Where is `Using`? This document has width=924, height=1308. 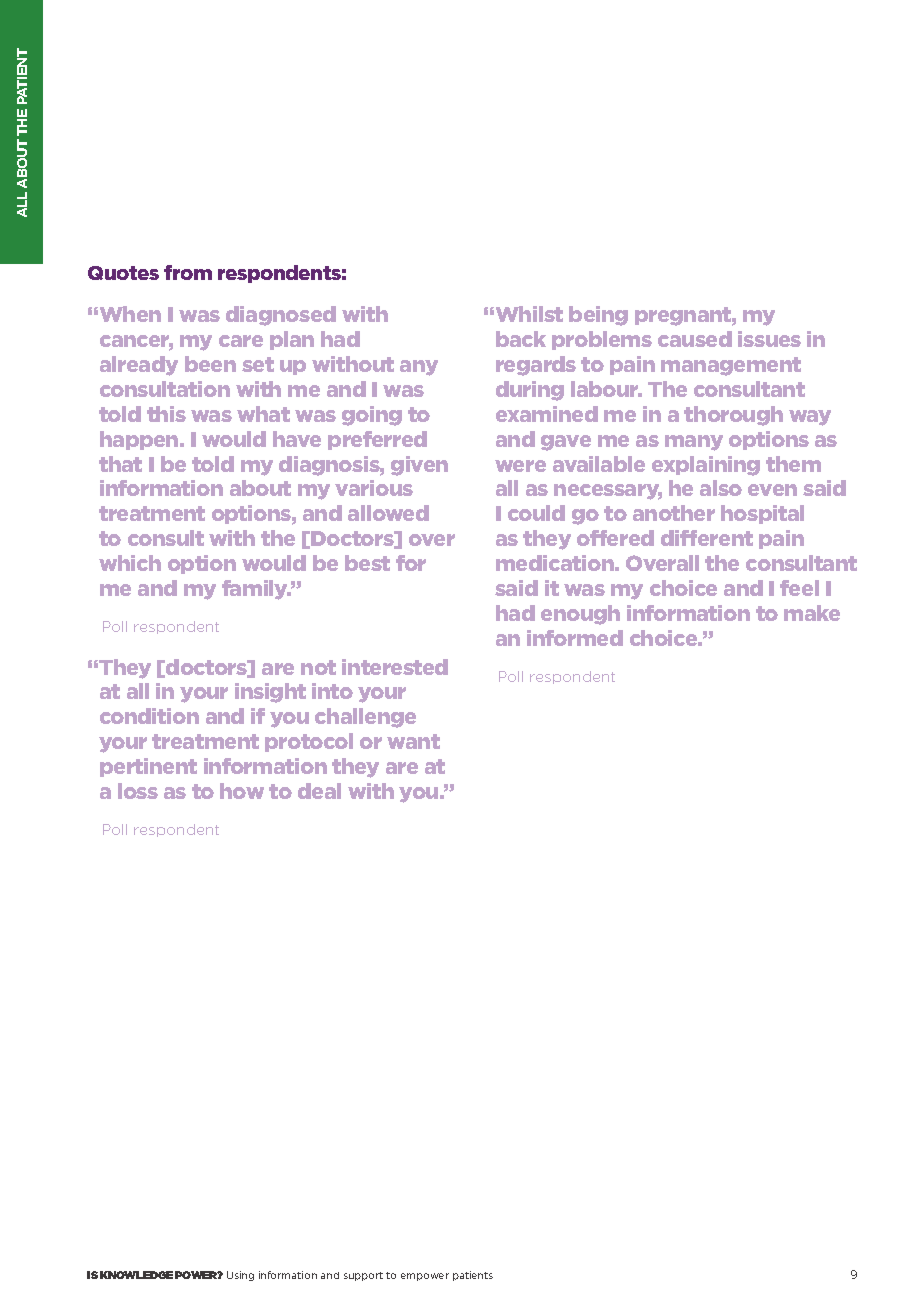 Using is located at coordinates (240, 1276).
